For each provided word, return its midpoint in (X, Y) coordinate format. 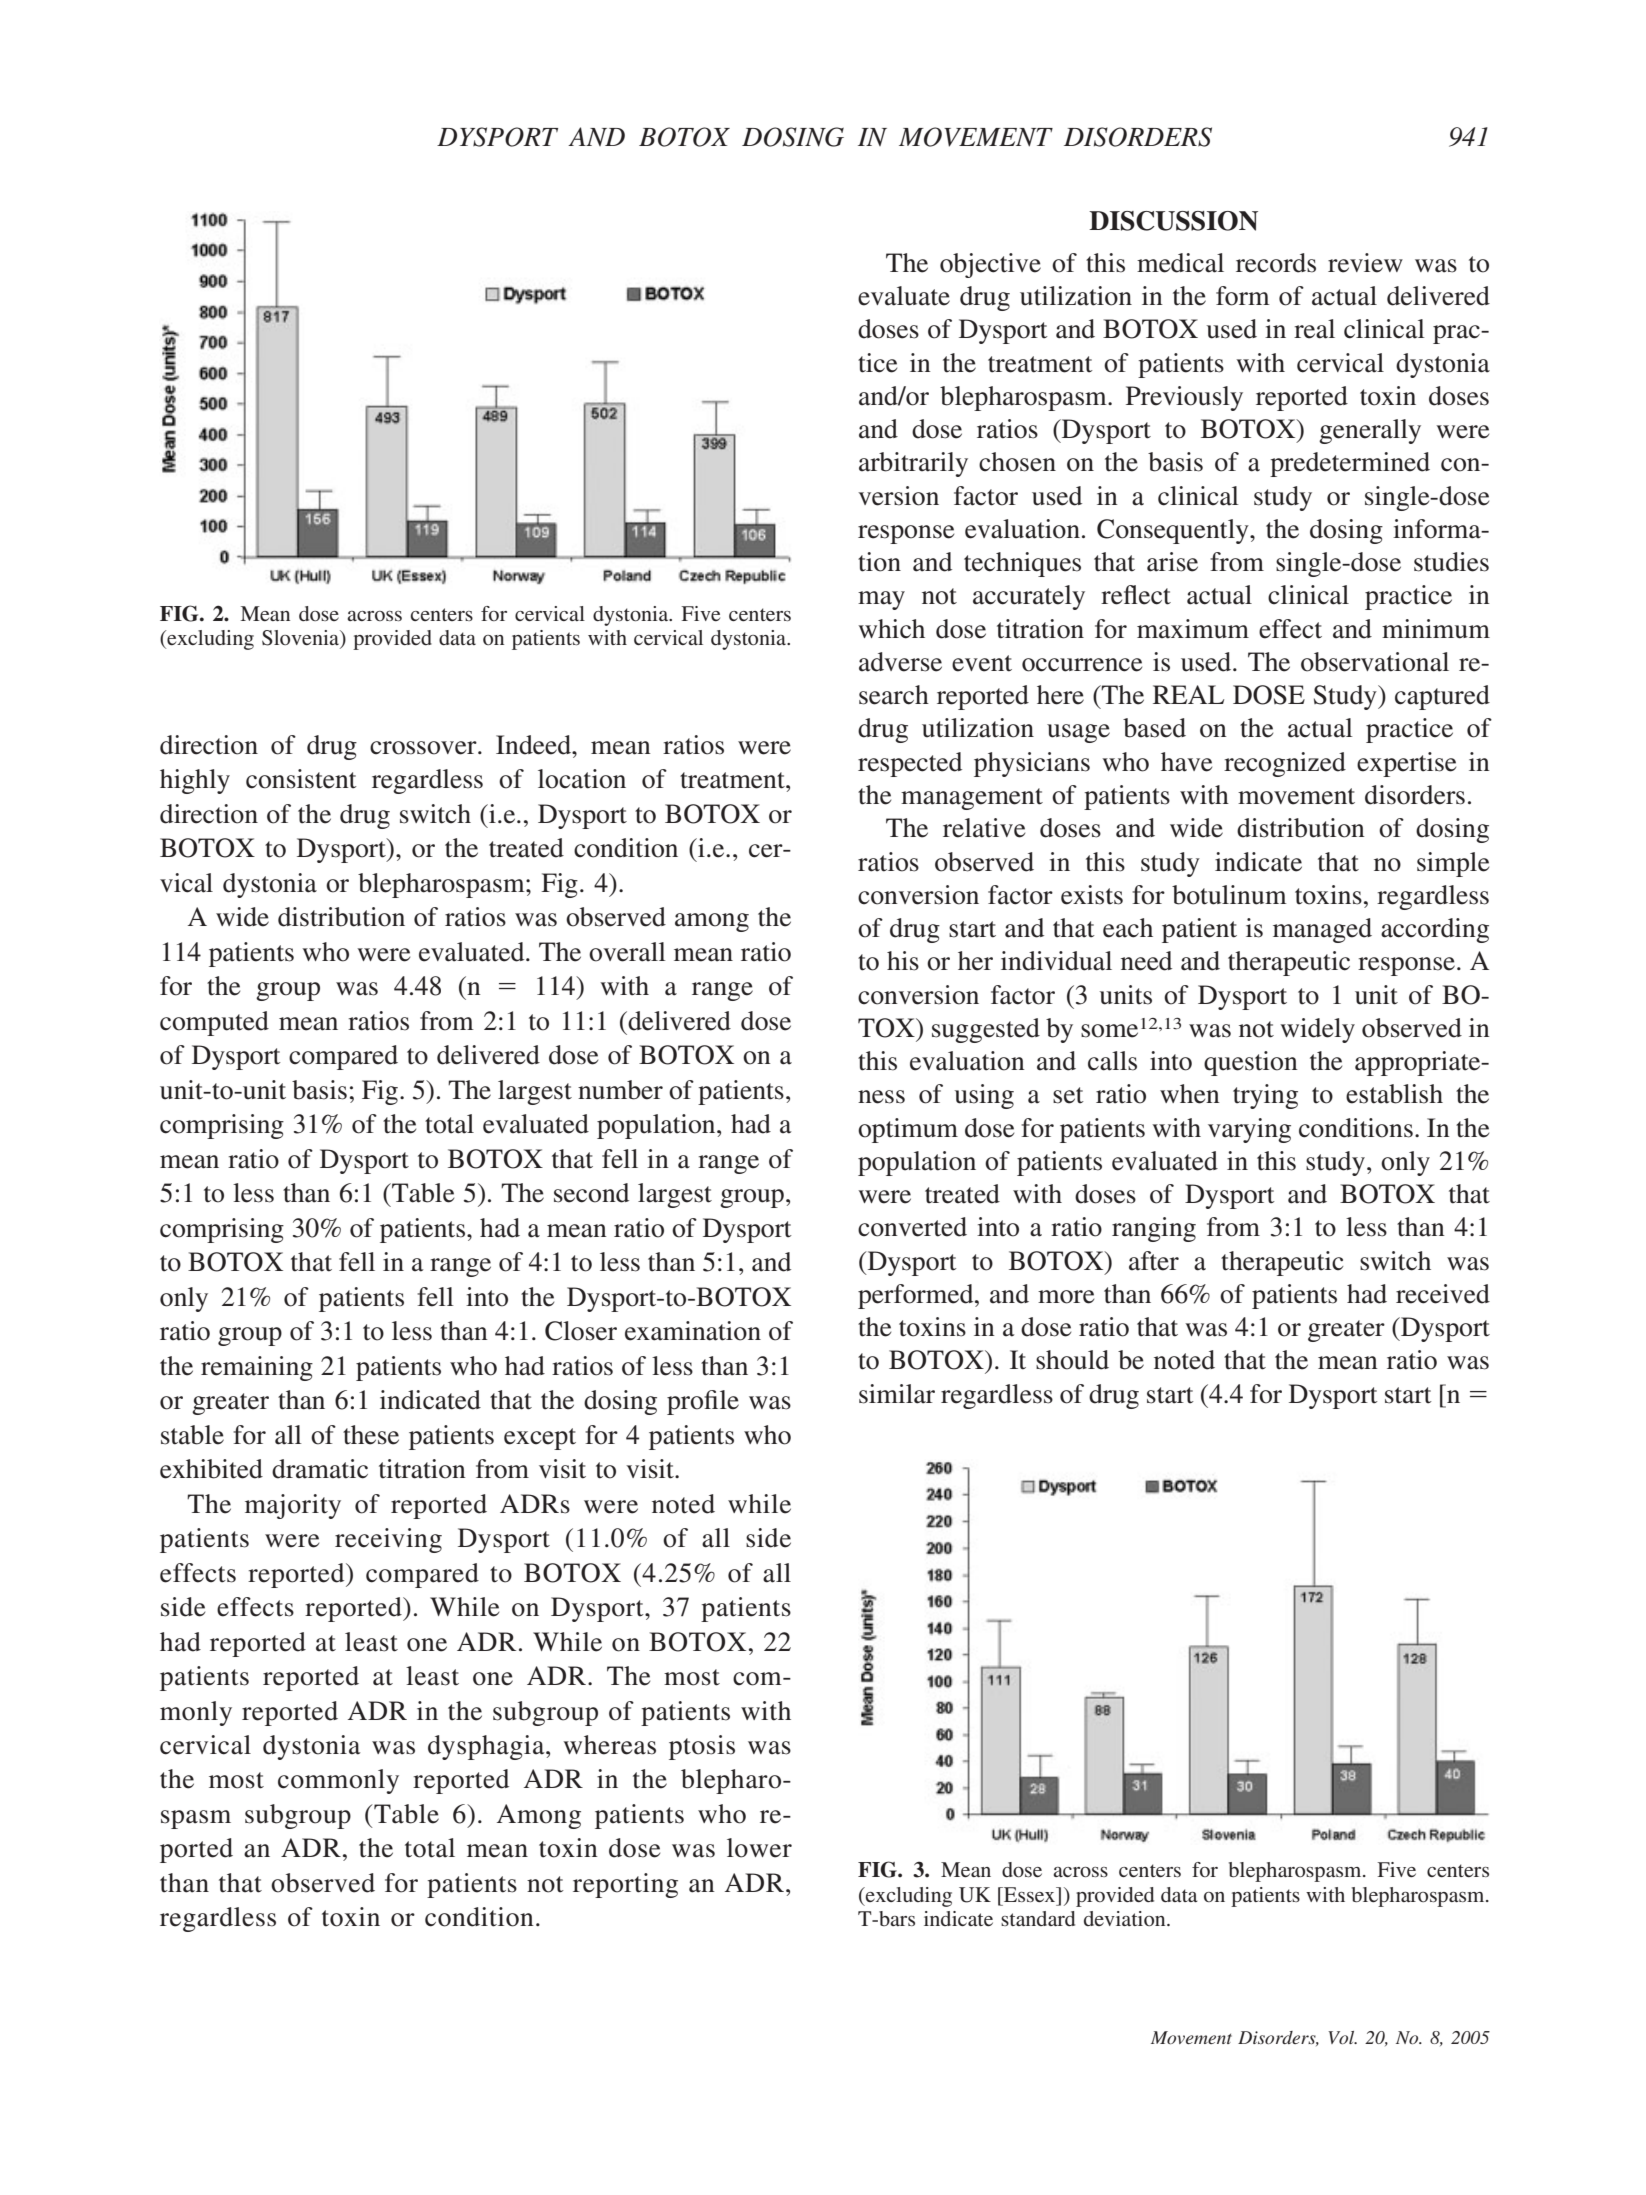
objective (990, 265)
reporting (625, 1885)
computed (214, 1023)
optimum (908, 1130)
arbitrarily (913, 464)
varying (1249, 1130)
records (1276, 263)
